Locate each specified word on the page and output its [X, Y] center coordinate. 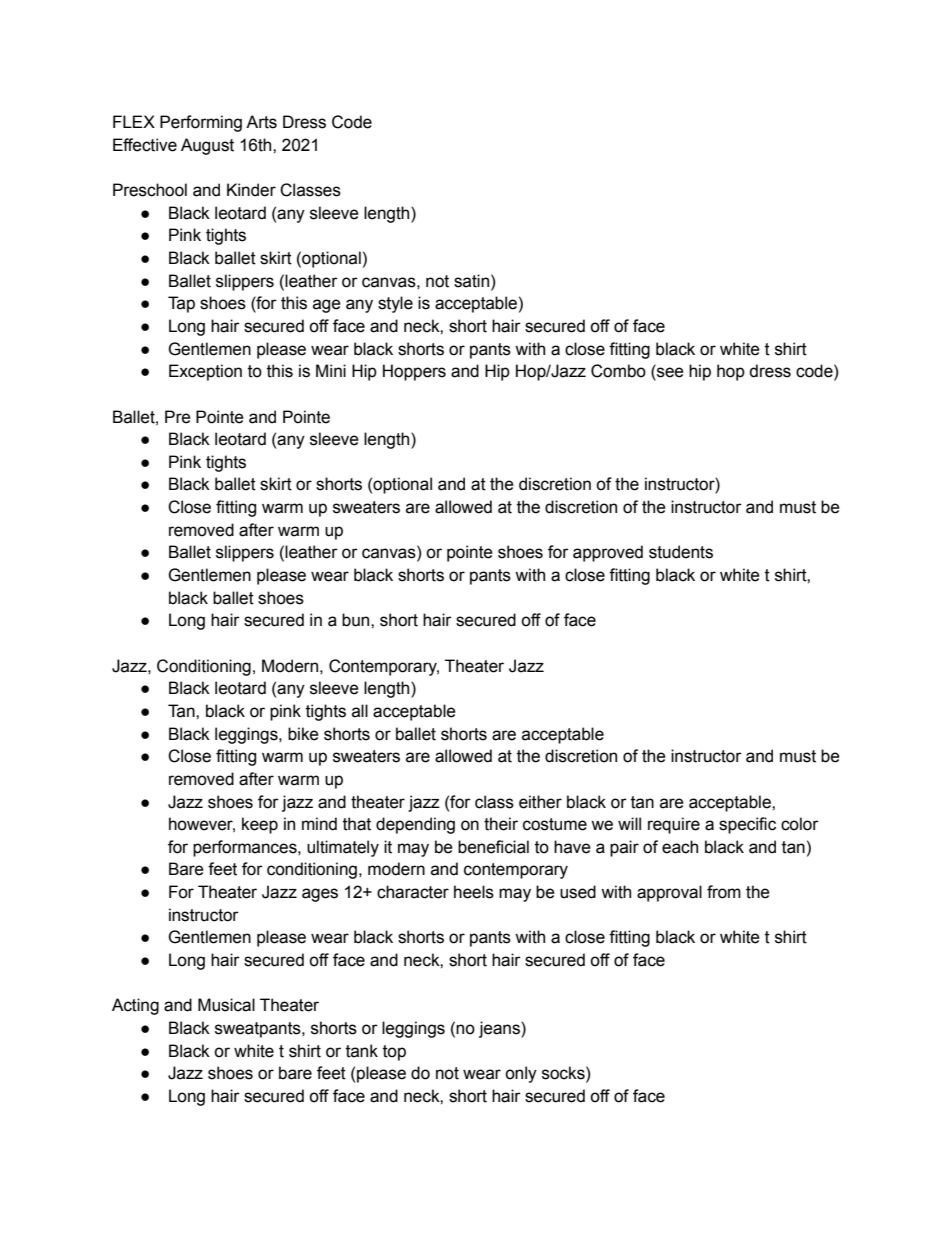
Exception [205, 372]
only [521, 1074]
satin [471, 281]
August [207, 146]
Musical [226, 1005]
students [681, 552]
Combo [618, 371]
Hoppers [414, 372]
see [669, 373]
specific [747, 825]
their [501, 824]
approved [608, 553]
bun [357, 620]
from [724, 892]
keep [260, 825]
